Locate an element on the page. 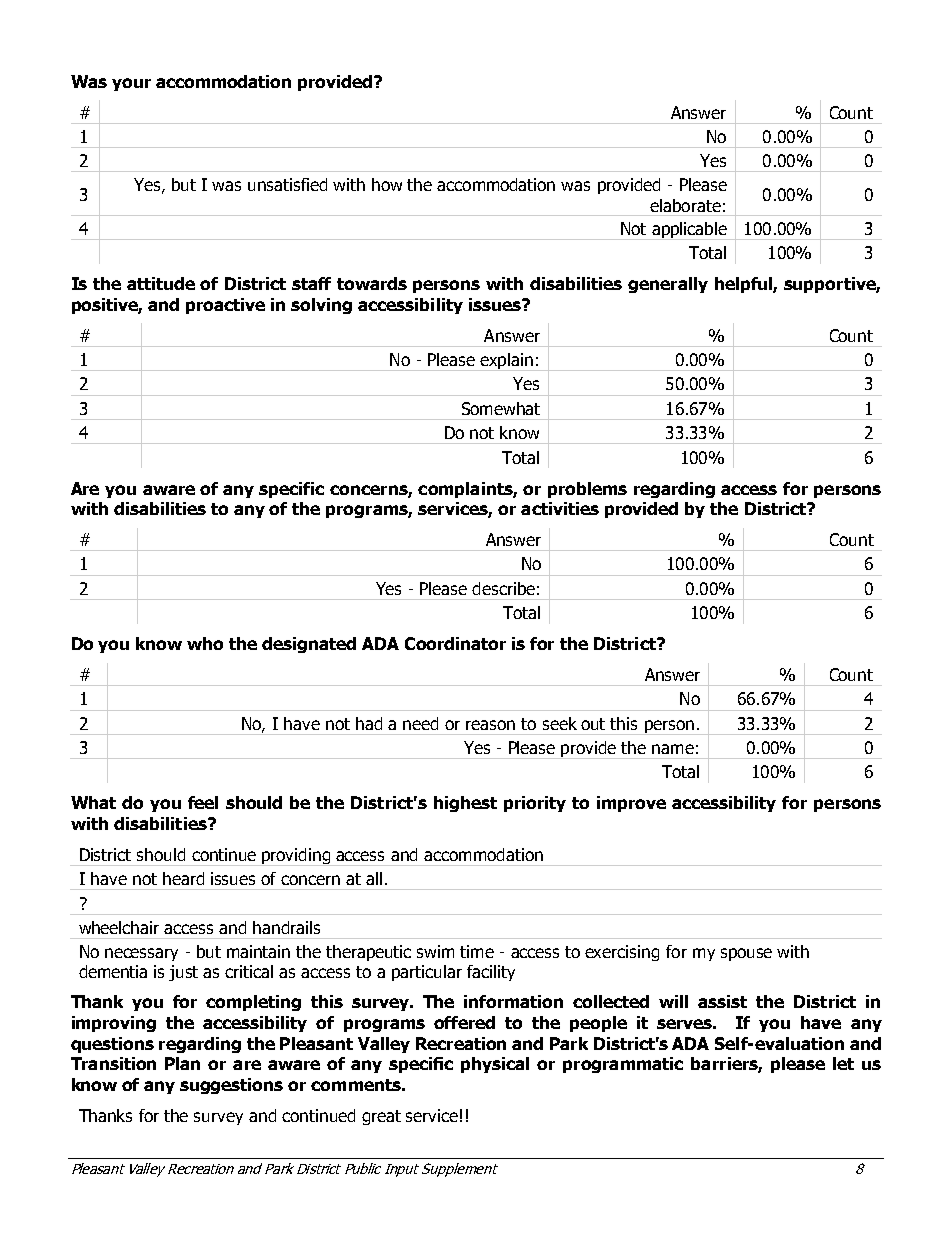 Image resolution: width=952 pixels, height=1233 pixels. Coordinator is located at coordinates (455, 643).
